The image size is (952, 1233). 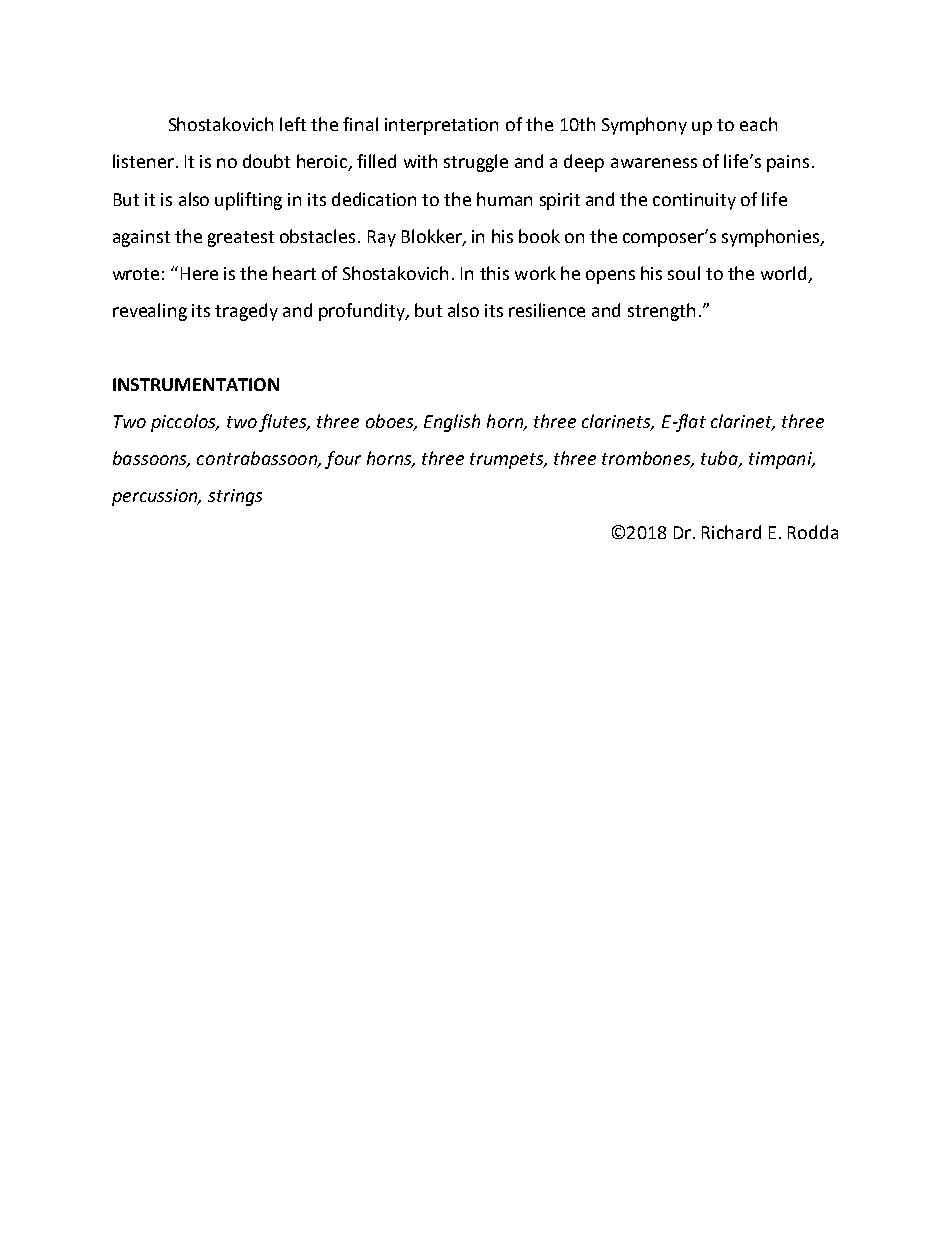 What do you see at coordinates (758, 124) in the document?
I see `each` at bounding box center [758, 124].
